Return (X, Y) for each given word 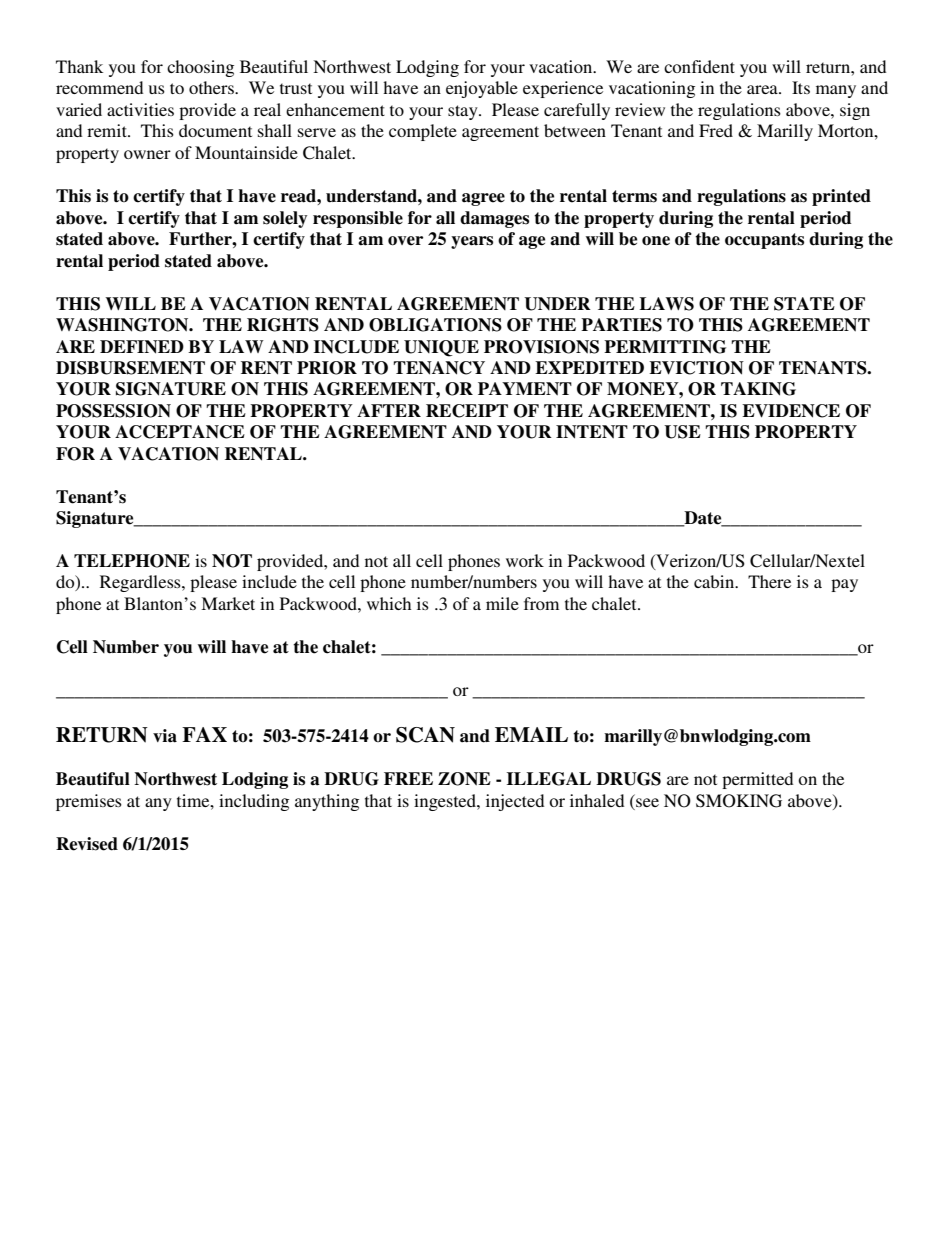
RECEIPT (467, 411)
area (763, 89)
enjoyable (482, 89)
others (212, 87)
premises (89, 802)
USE (682, 432)
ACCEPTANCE (180, 432)
